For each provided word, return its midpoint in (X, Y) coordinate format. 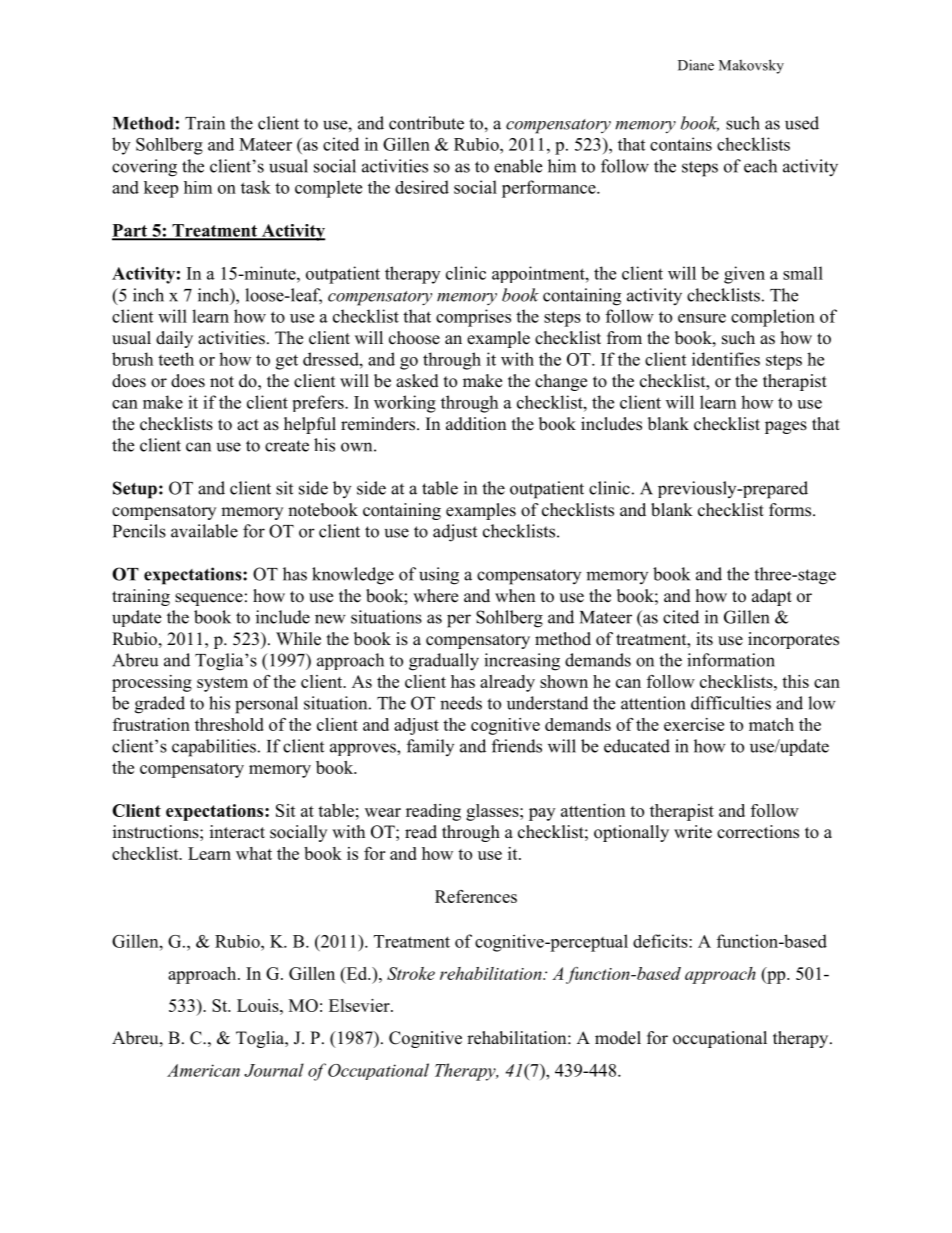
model (618, 1038)
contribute (426, 123)
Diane (696, 65)
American (203, 1070)
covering (144, 168)
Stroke (411, 973)
